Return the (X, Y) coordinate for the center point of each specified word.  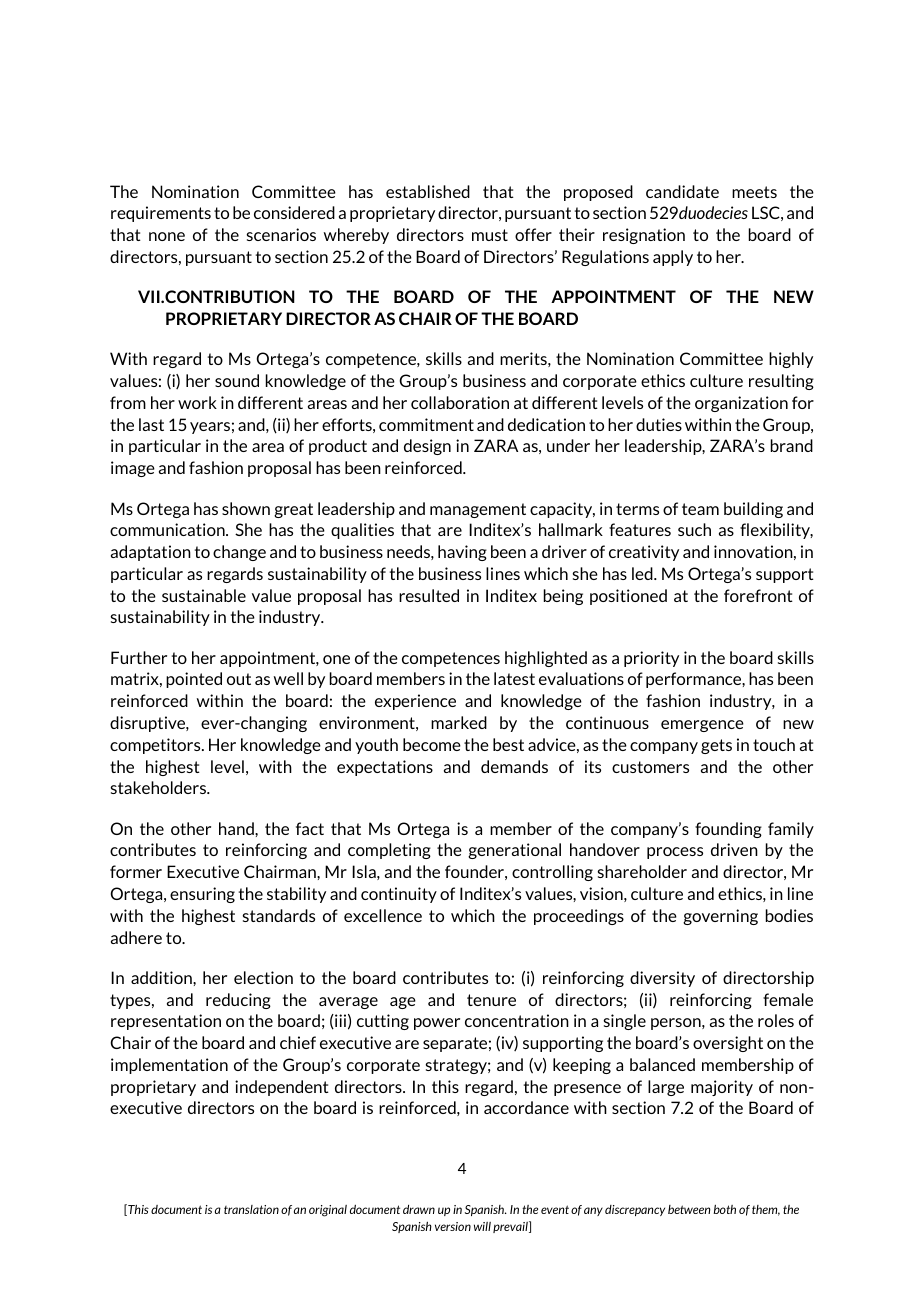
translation (251, 1209)
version (453, 1226)
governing (720, 917)
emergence (702, 726)
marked (459, 722)
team (700, 509)
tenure (491, 1000)
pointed (194, 680)
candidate (682, 191)
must (490, 235)
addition (162, 977)
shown (246, 508)
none (167, 236)
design (427, 447)
